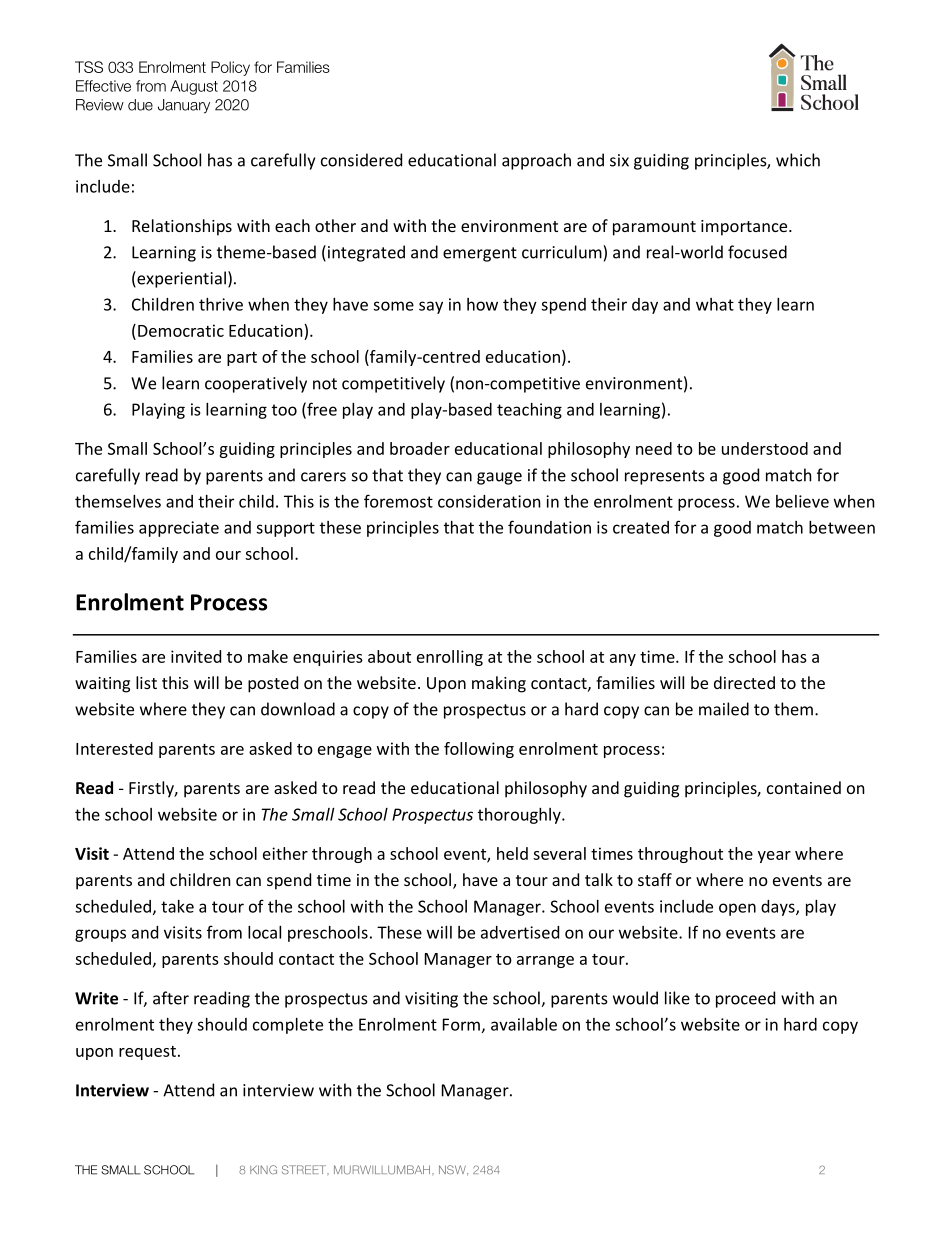 The width and height of the screenshot is (952, 1233). I want to click on Interested, so click(114, 748).
